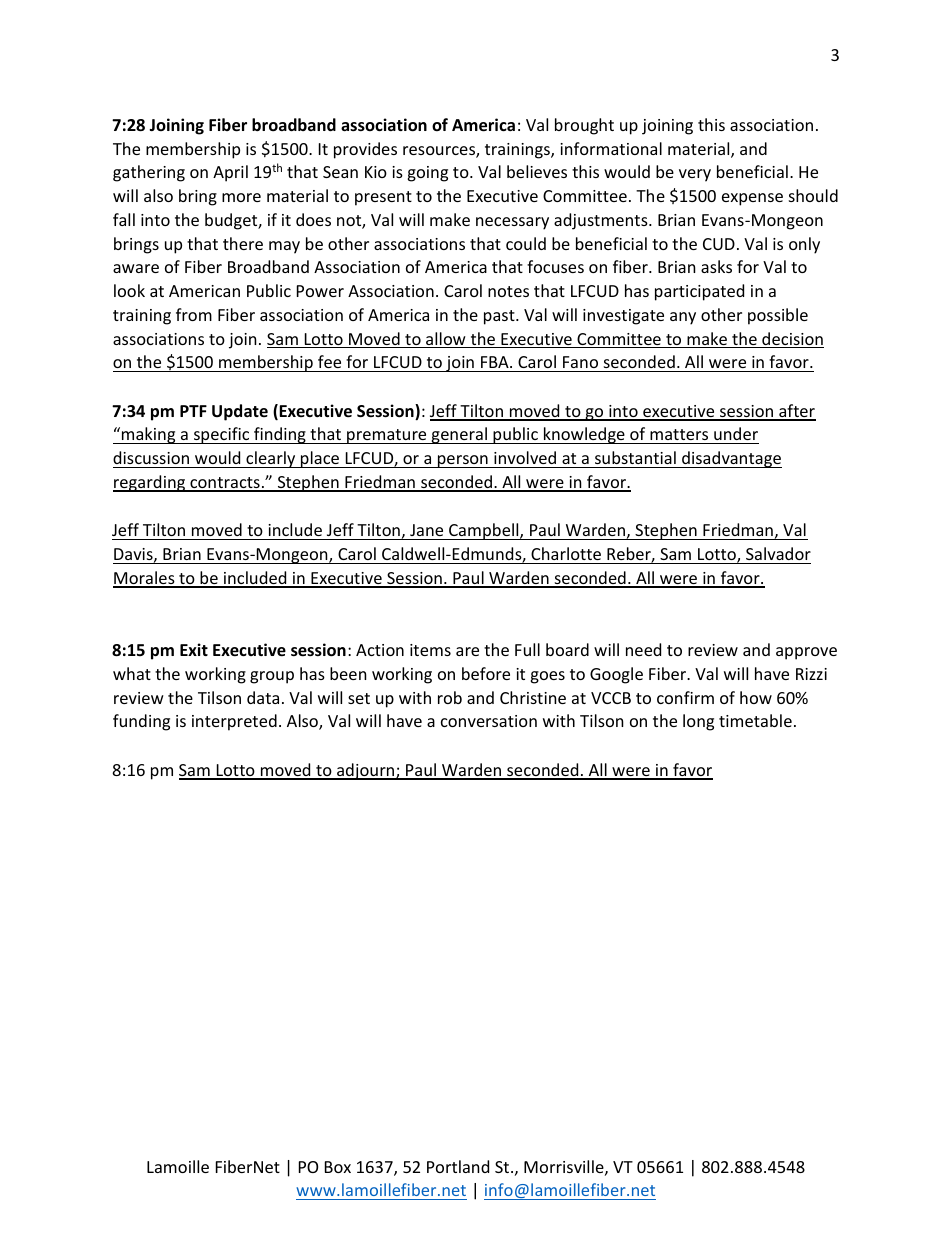 The width and height of the image is (952, 1233). What do you see at coordinates (234, 722) in the image?
I see `interpreted` at bounding box center [234, 722].
